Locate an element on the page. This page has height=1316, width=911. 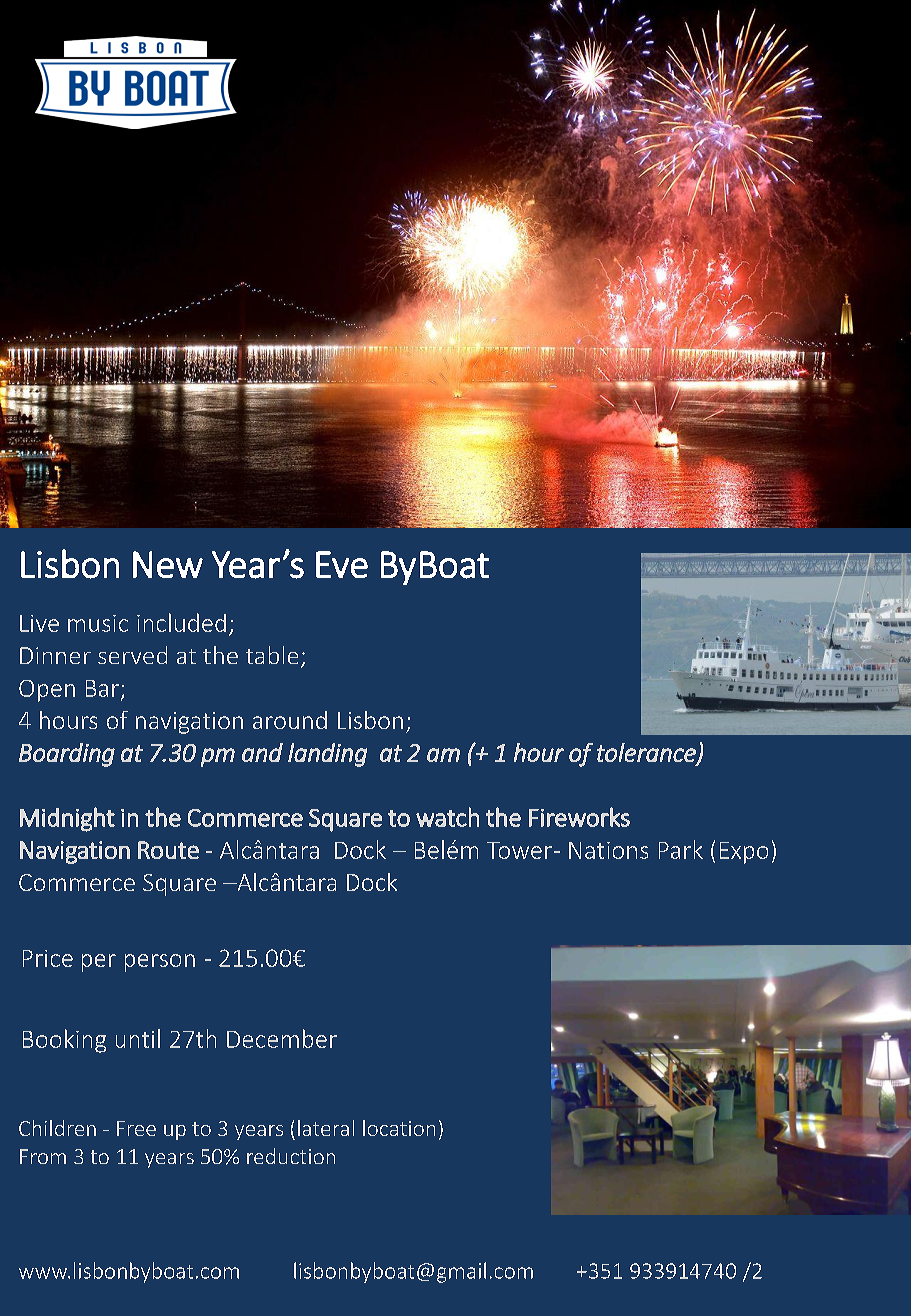
Park is located at coordinates (681, 849).
